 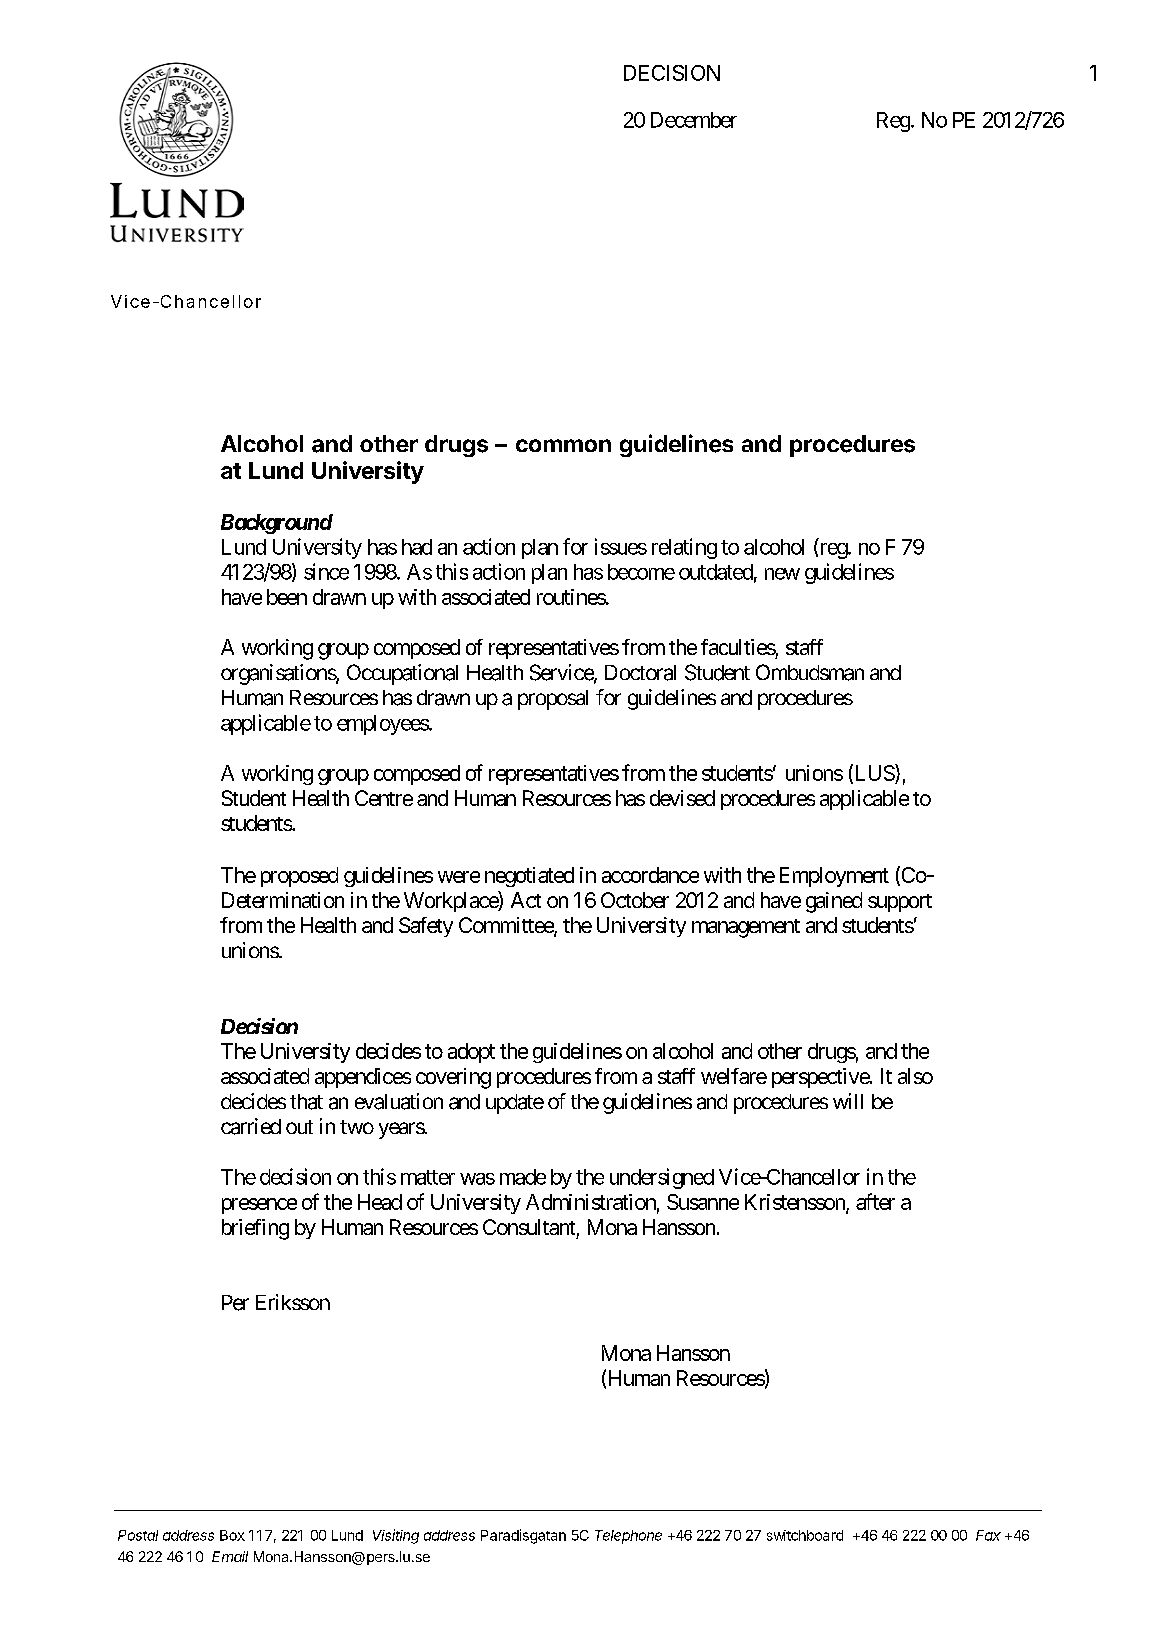 I want to click on relating, so click(x=684, y=548).
